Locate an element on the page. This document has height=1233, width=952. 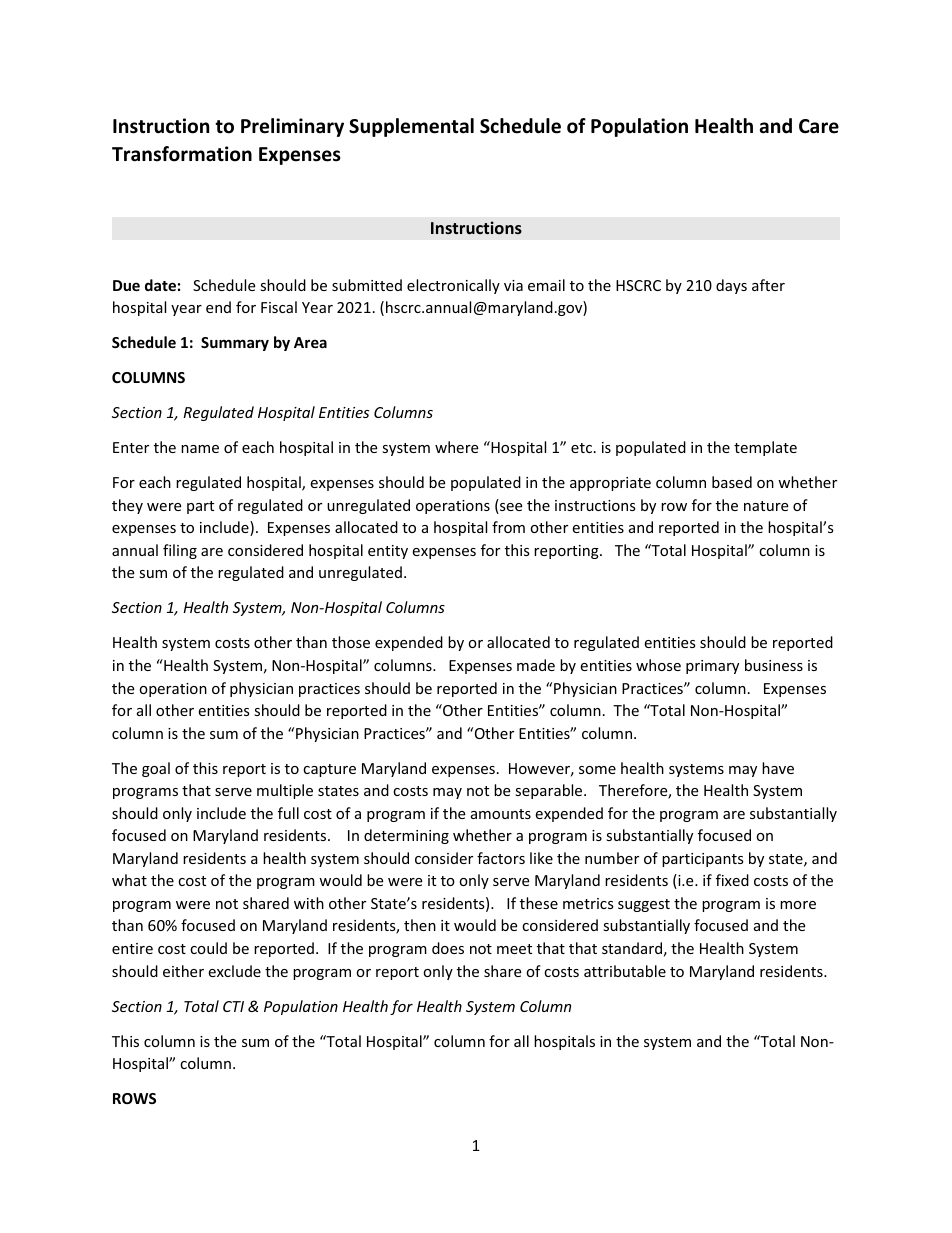
from is located at coordinates (508, 527).
